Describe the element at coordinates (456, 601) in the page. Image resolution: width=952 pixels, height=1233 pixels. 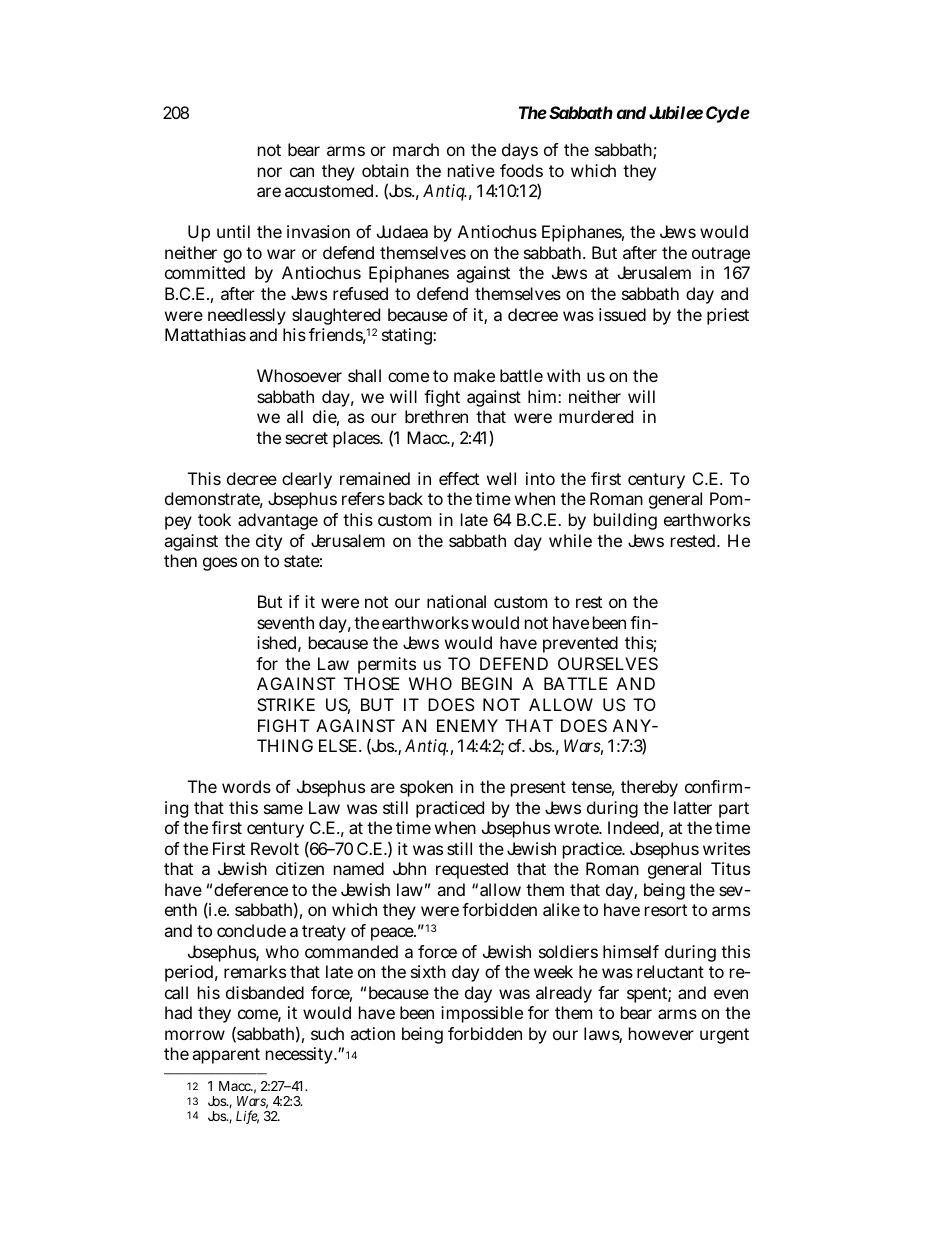
I see `national` at that location.
